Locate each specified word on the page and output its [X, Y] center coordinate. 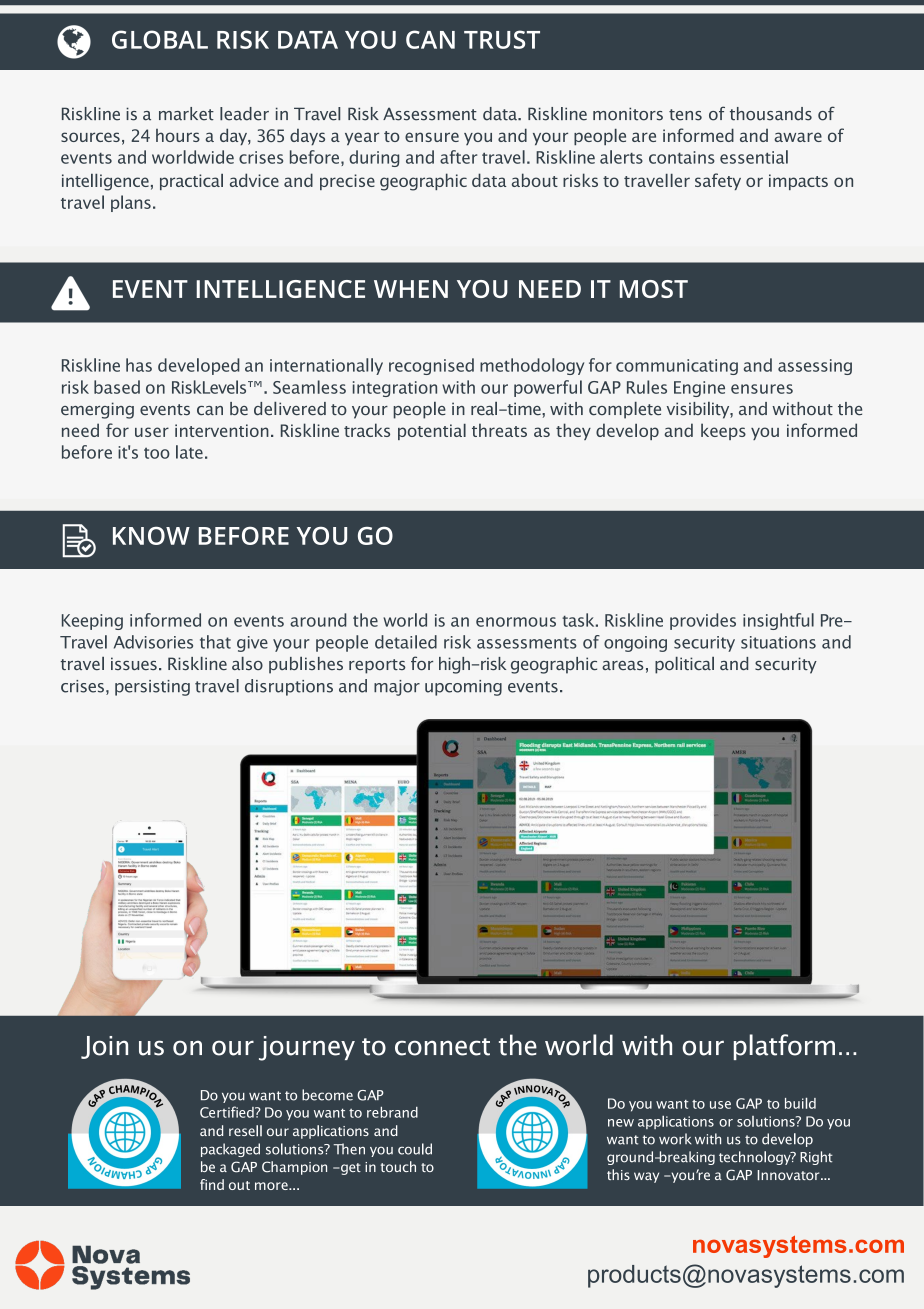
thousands [771, 114]
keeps [723, 431]
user [152, 432]
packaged [230, 1150]
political [684, 665]
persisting [152, 688]
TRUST [502, 39]
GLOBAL [160, 39]
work [675, 1139]
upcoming [463, 688]
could [415, 1149]
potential [432, 432]
